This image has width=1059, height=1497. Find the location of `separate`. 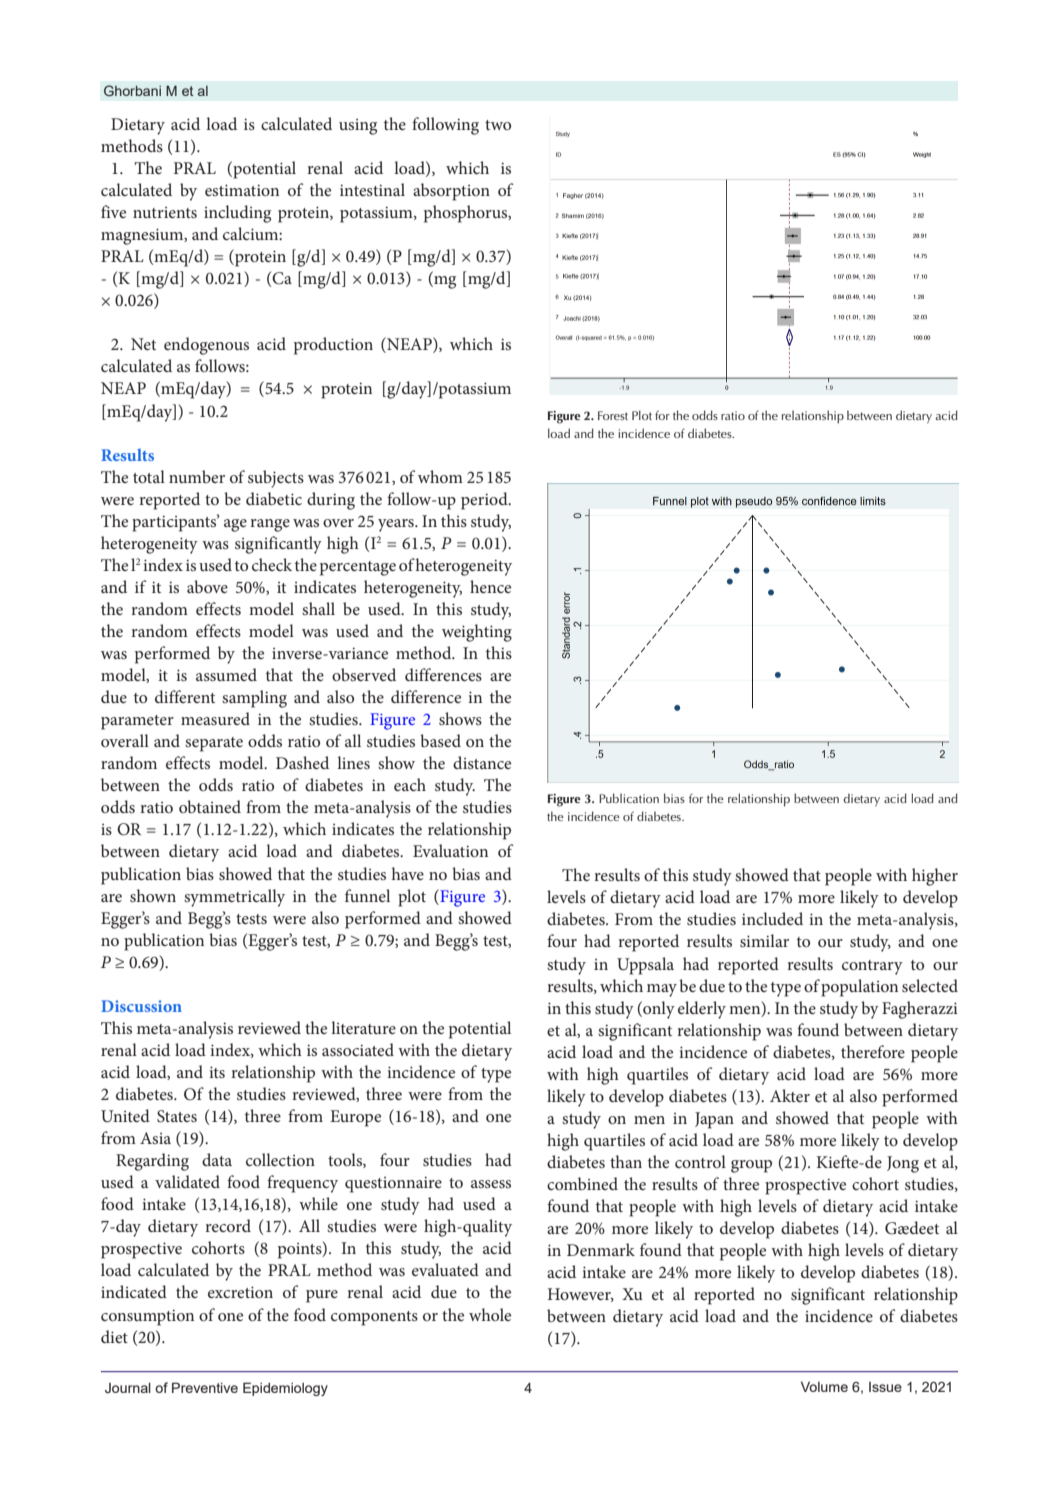

separate is located at coordinates (214, 744).
